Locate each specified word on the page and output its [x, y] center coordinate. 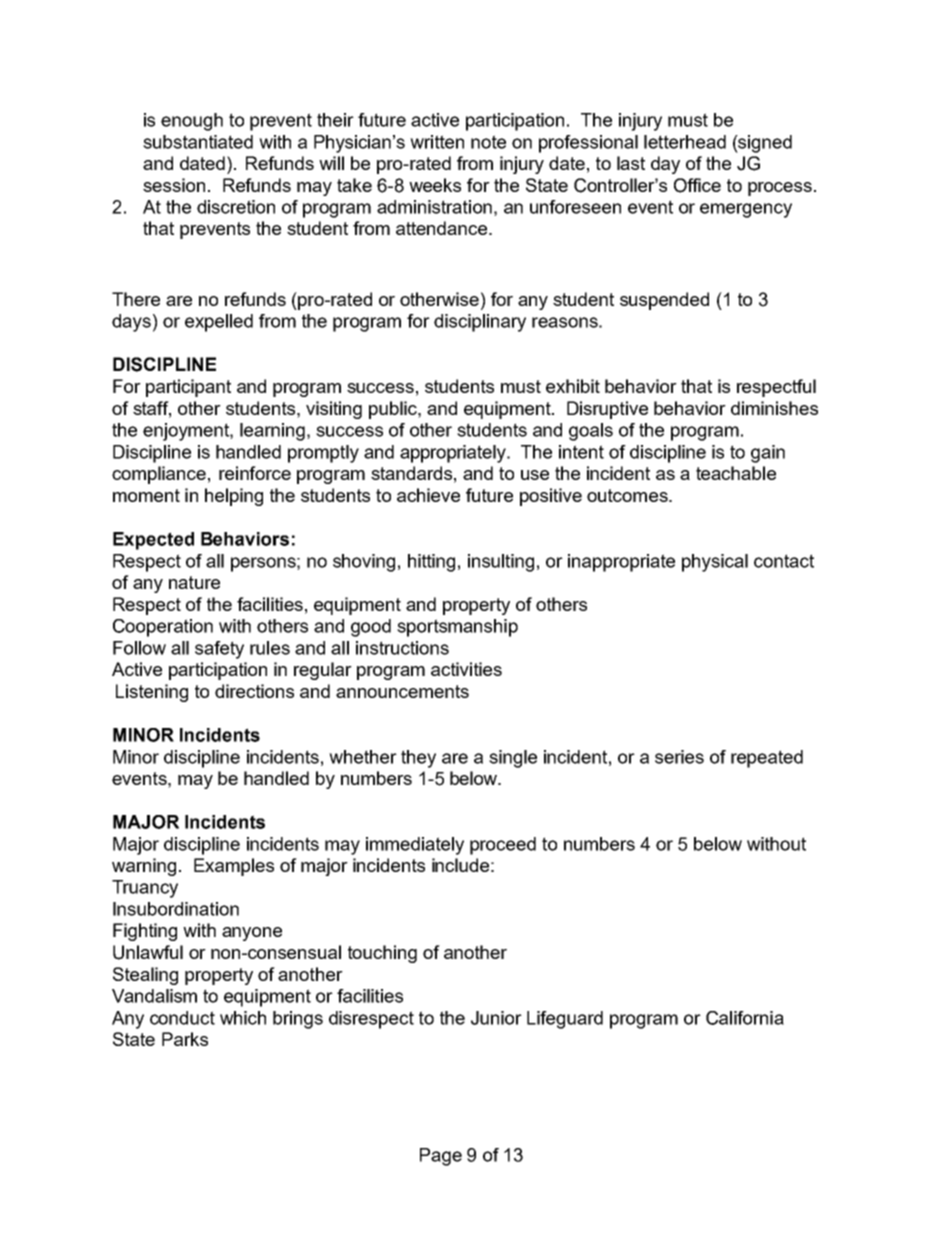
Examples [234, 867]
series [679, 757]
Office [697, 185]
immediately [415, 846]
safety [219, 650]
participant [188, 388]
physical [715, 563]
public [394, 410]
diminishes [774, 408]
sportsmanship [457, 628]
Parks [185, 1039]
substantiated [198, 142]
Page [441, 1157]
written [437, 142]
